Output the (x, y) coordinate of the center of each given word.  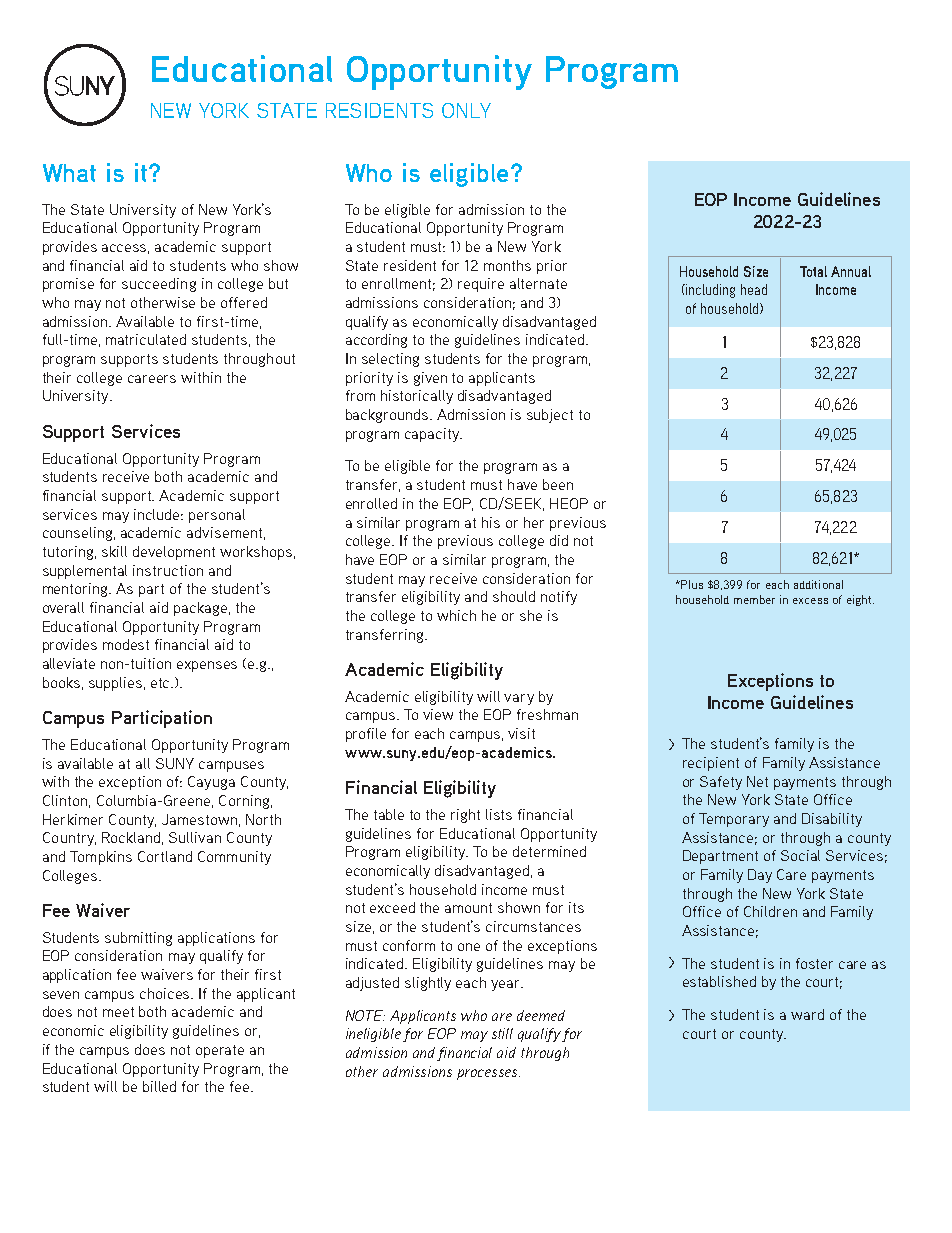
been (558, 484)
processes (488, 1074)
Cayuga (211, 783)
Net (757, 781)
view (438, 714)
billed (159, 1086)
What (69, 173)
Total (813, 271)
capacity (433, 435)
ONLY (466, 110)
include (158, 514)
